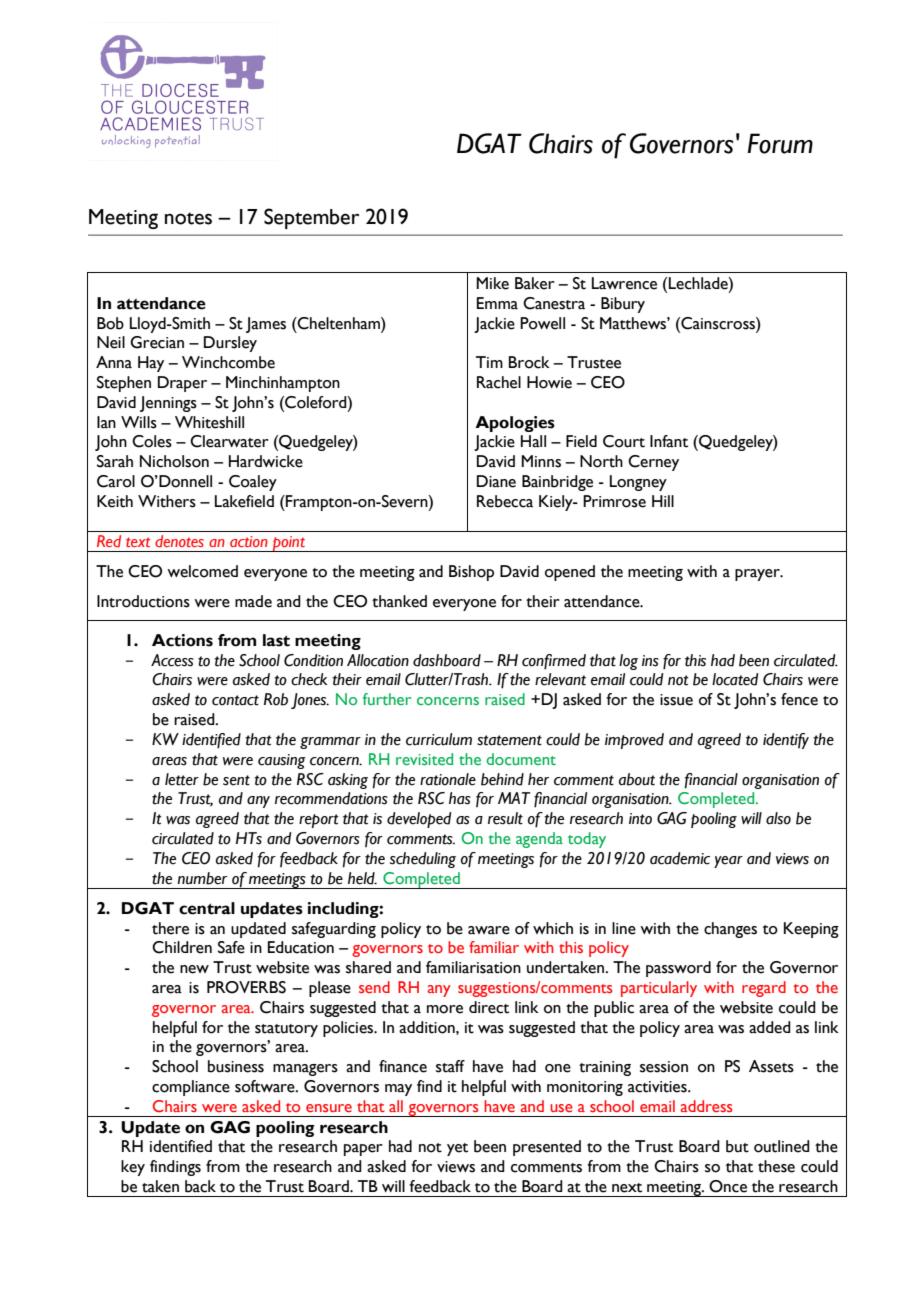 This screenshot has height=1309, width=924. What do you see at coordinates (780, 143) in the screenshot?
I see `Forum` at bounding box center [780, 143].
